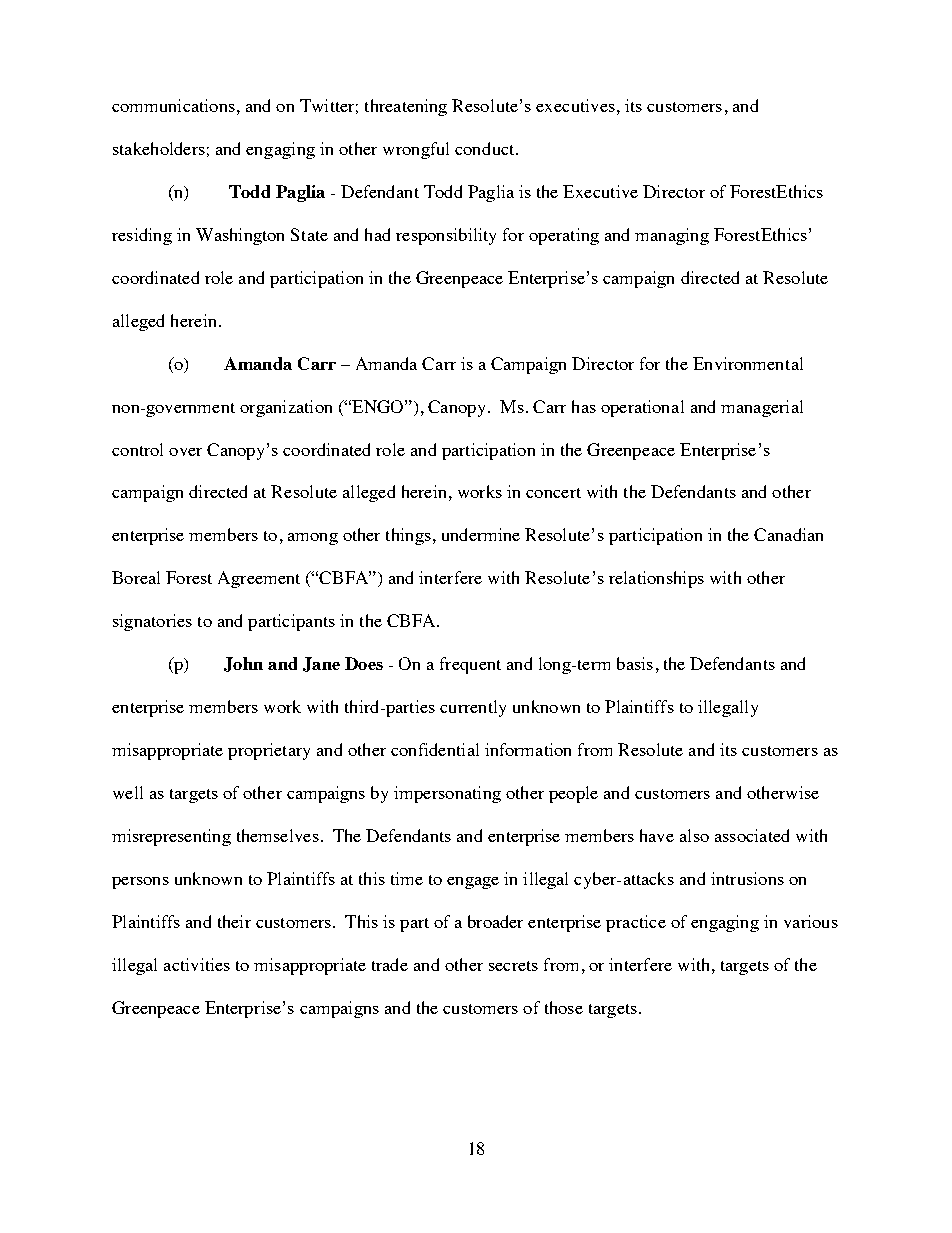 This screenshot has height=1233, width=952. Describe the element at coordinates (481, 534) in the screenshot. I see `undermine` at that location.
